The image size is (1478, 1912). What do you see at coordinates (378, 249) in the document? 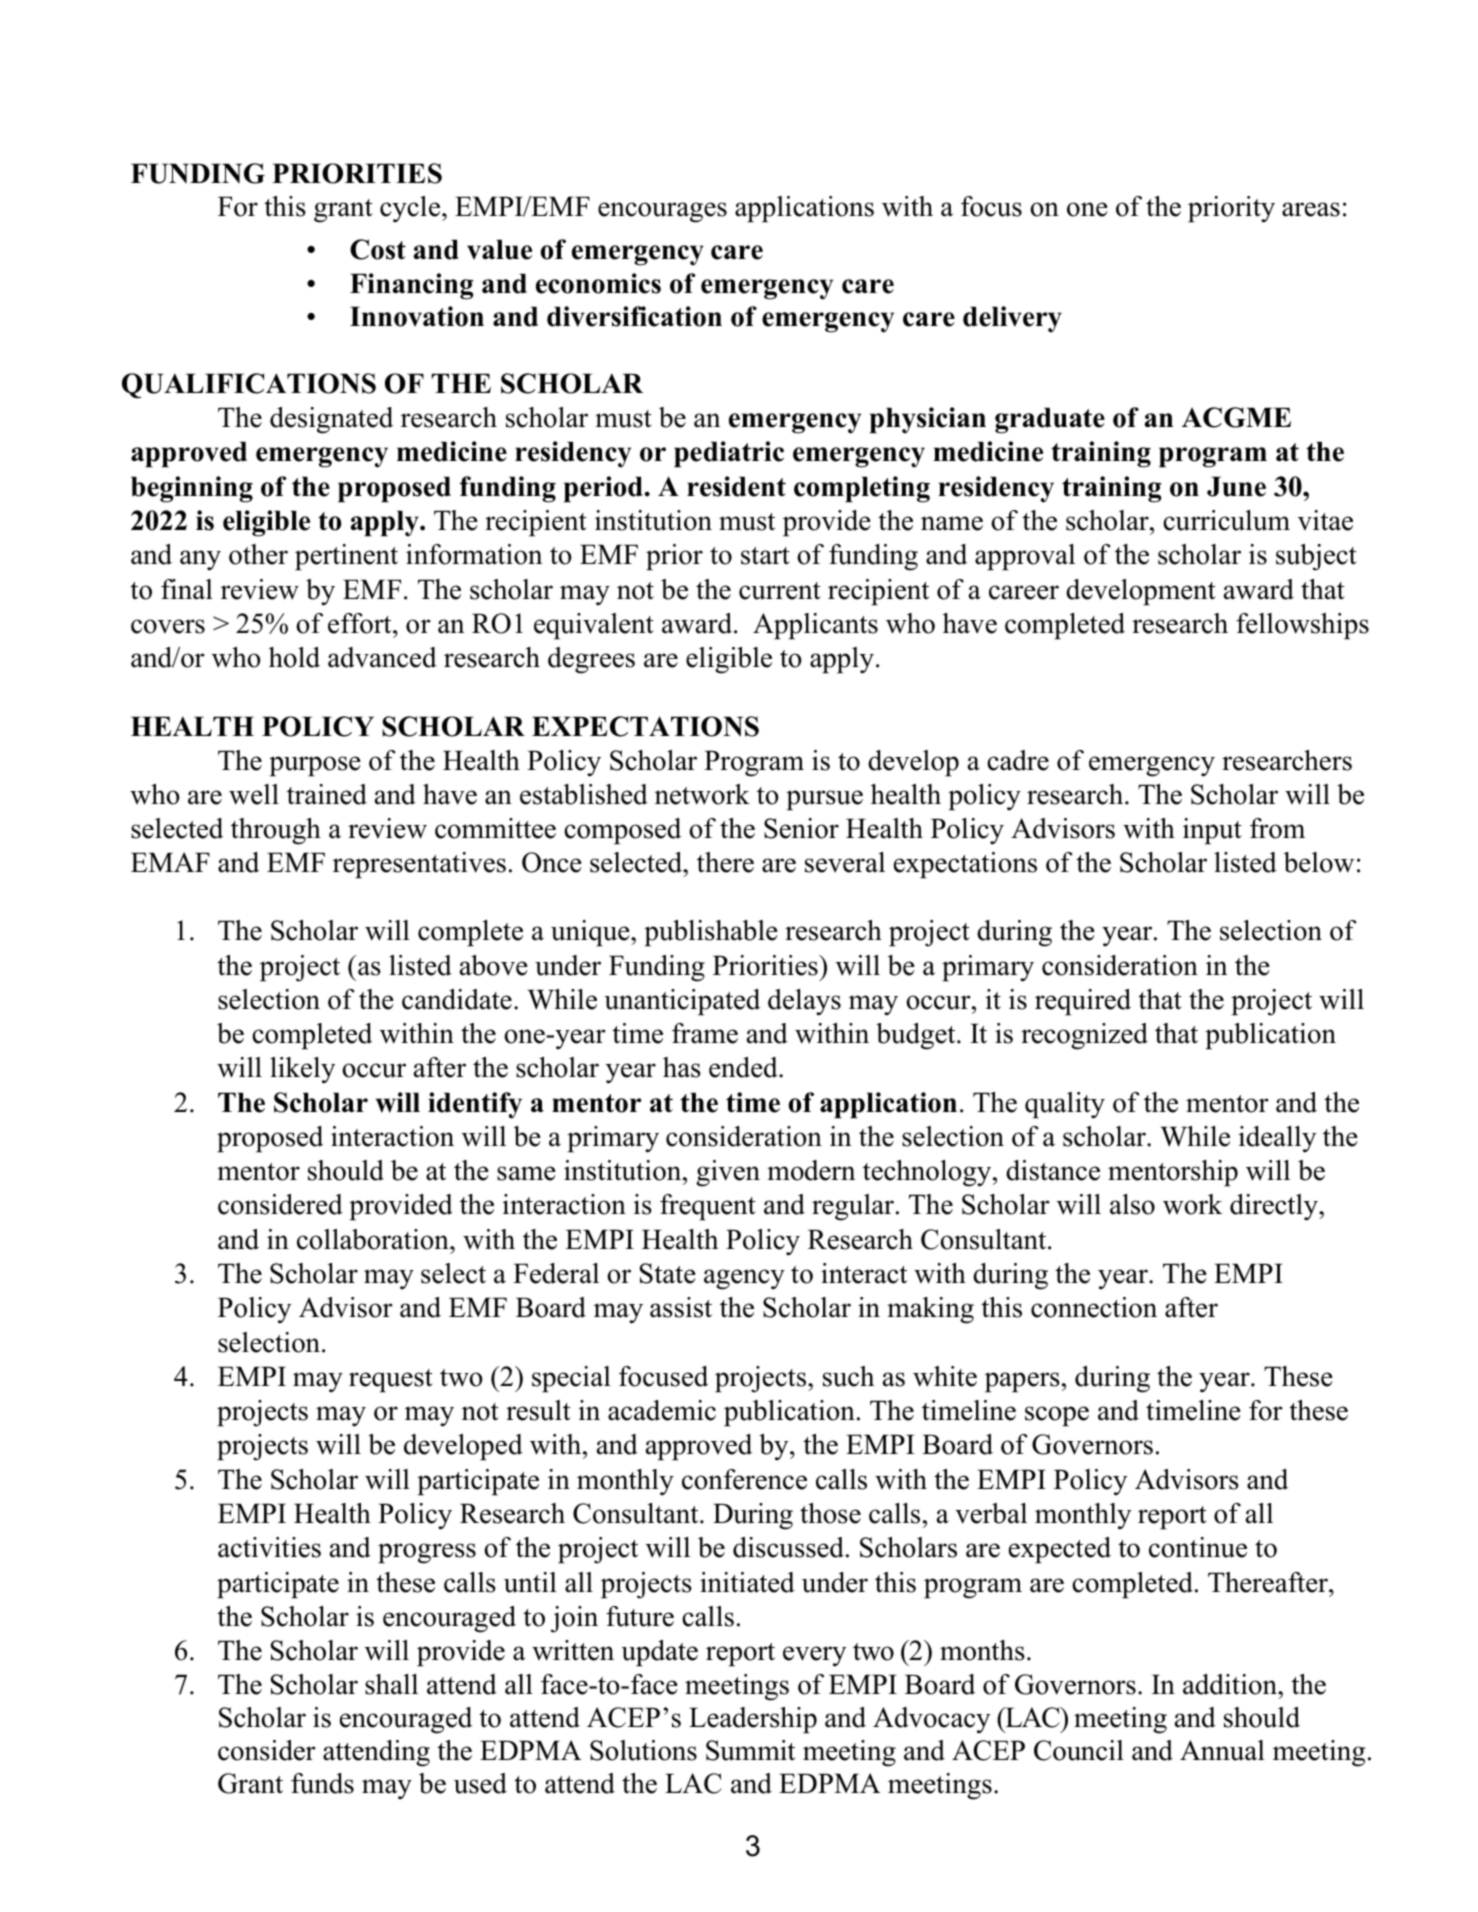
I see `Cost` at bounding box center [378, 249].
